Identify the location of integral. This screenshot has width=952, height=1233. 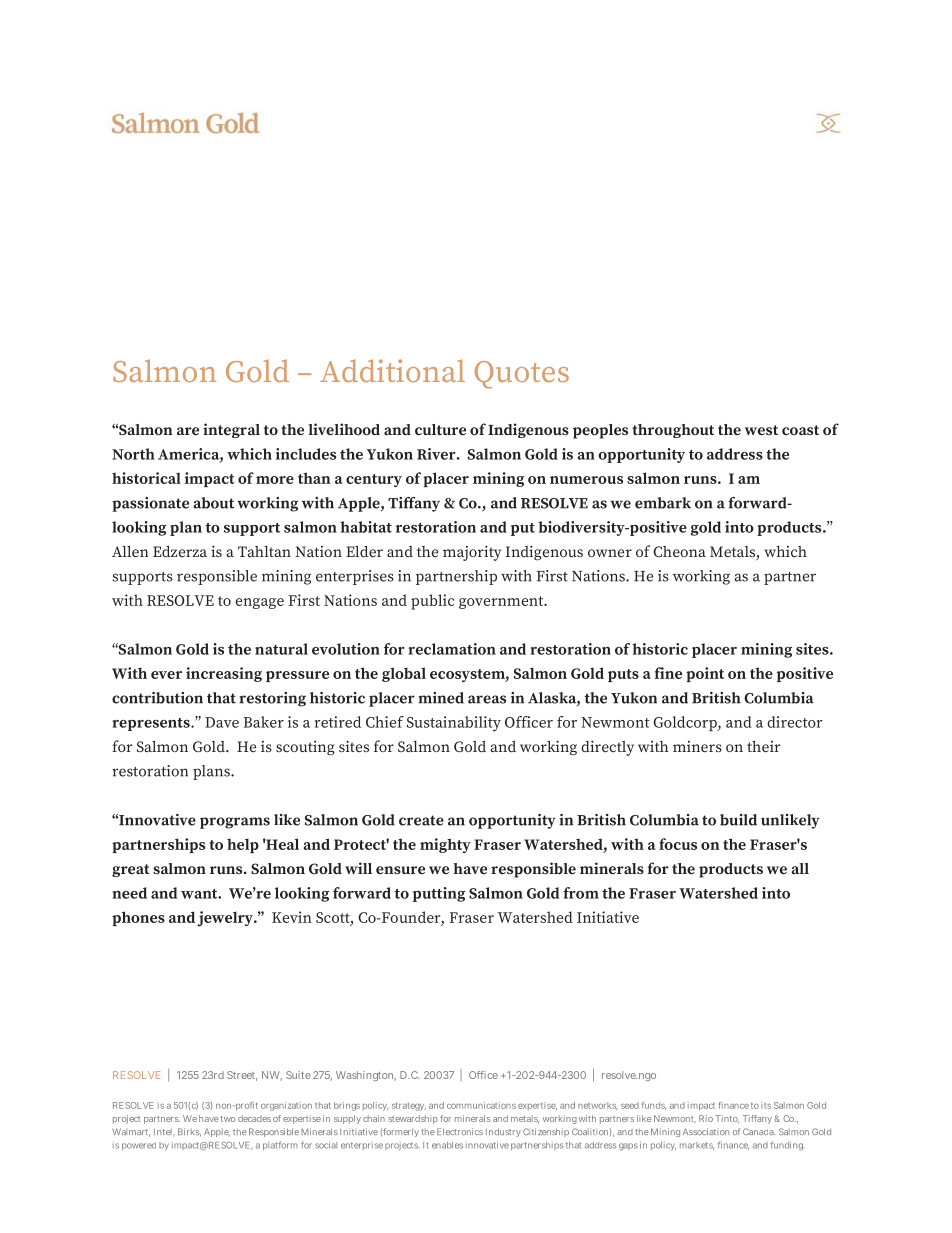
(231, 430).
